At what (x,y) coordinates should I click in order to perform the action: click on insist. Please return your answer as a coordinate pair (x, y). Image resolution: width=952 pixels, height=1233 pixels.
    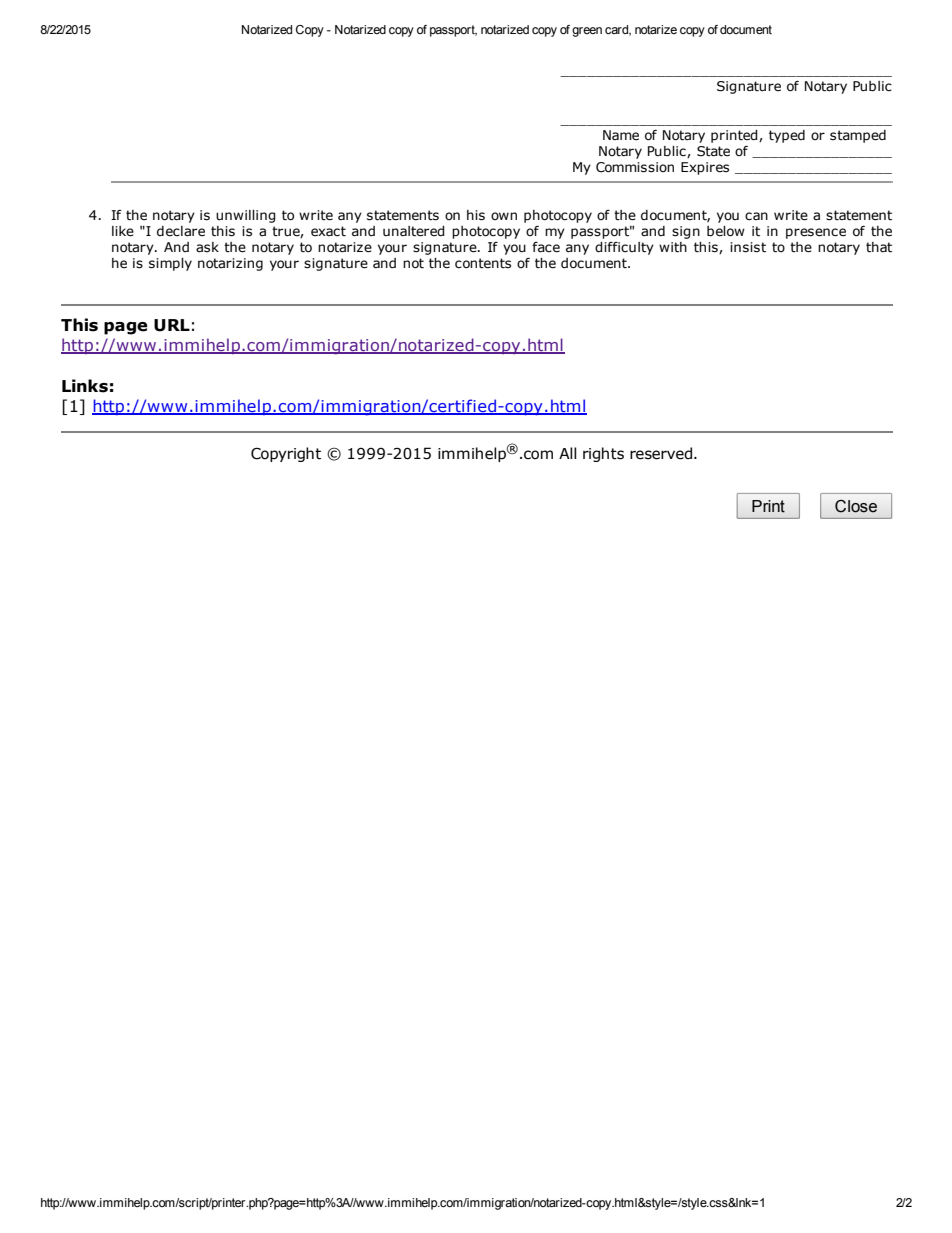
    Looking at the image, I should click on (748, 247).
